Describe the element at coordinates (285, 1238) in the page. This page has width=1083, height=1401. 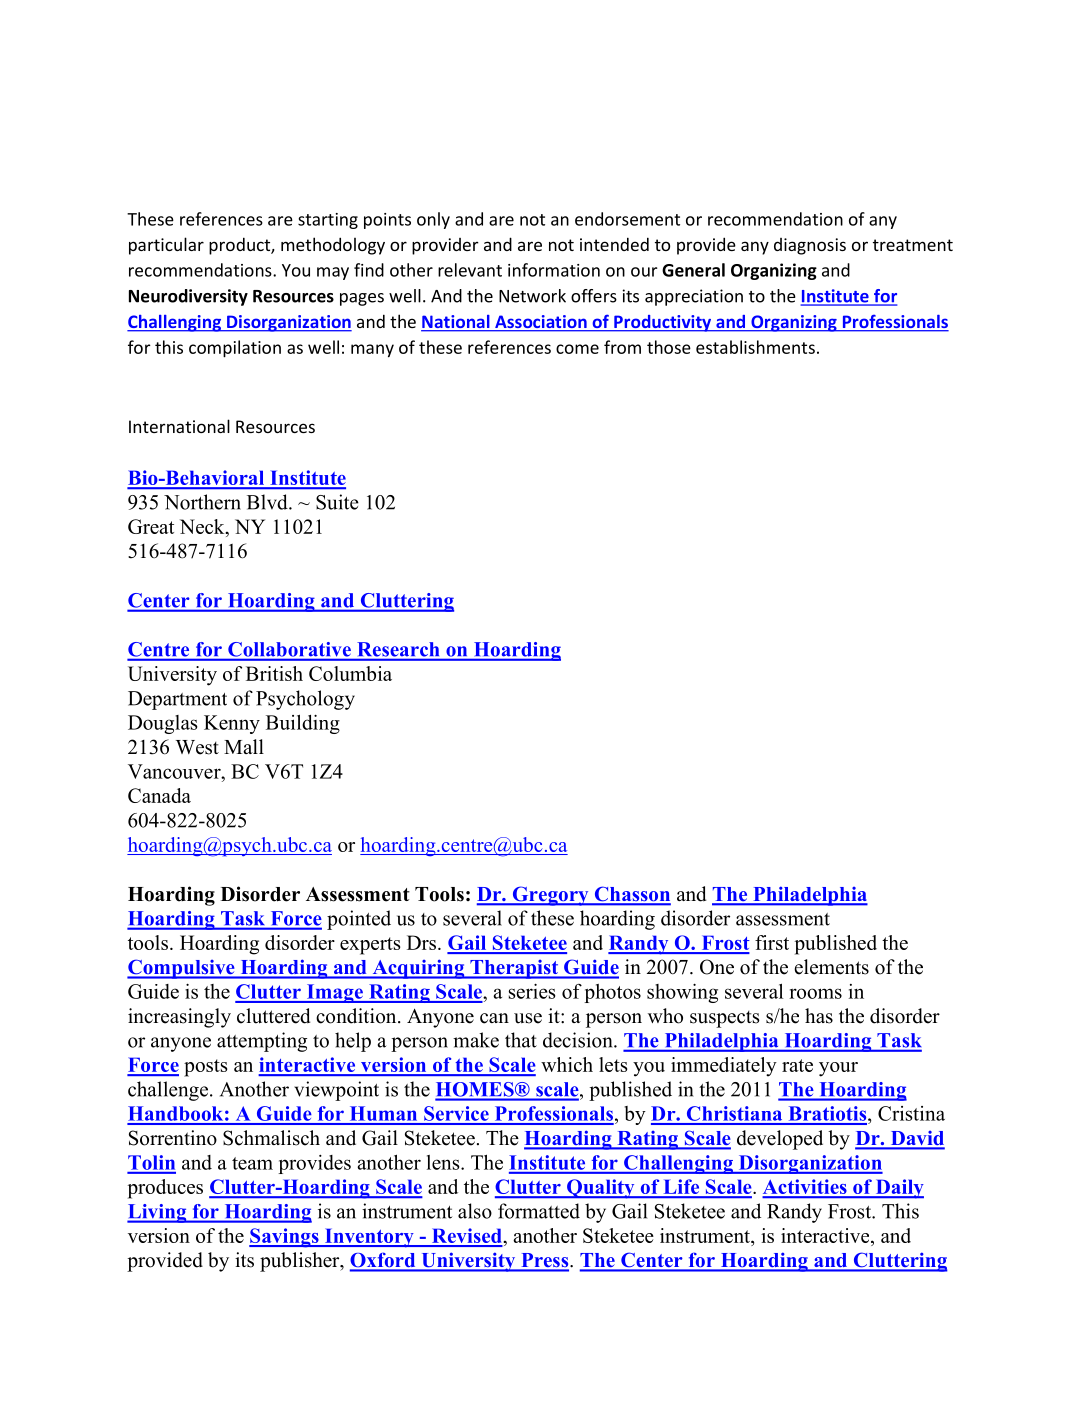
I see `Savings` at that location.
